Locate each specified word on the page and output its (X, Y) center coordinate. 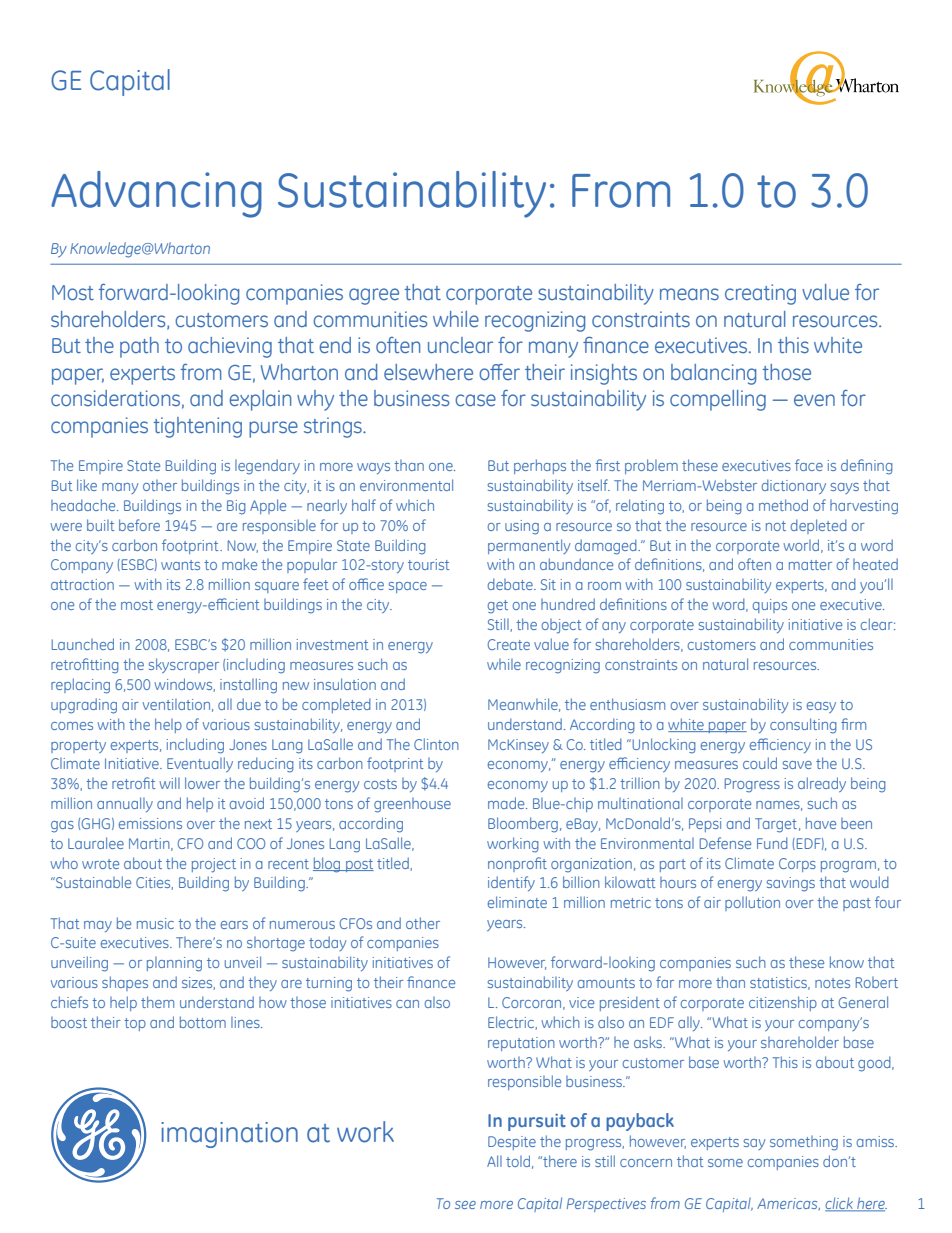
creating (760, 294)
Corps (797, 865)
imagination (229, 1135)
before (139, 525)
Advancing (156, 194)
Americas (788, 1204)
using (522, 527)
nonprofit (517, 864)
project (214, 865)
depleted (819, 526)
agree (374, 296)
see (465, 1205)
